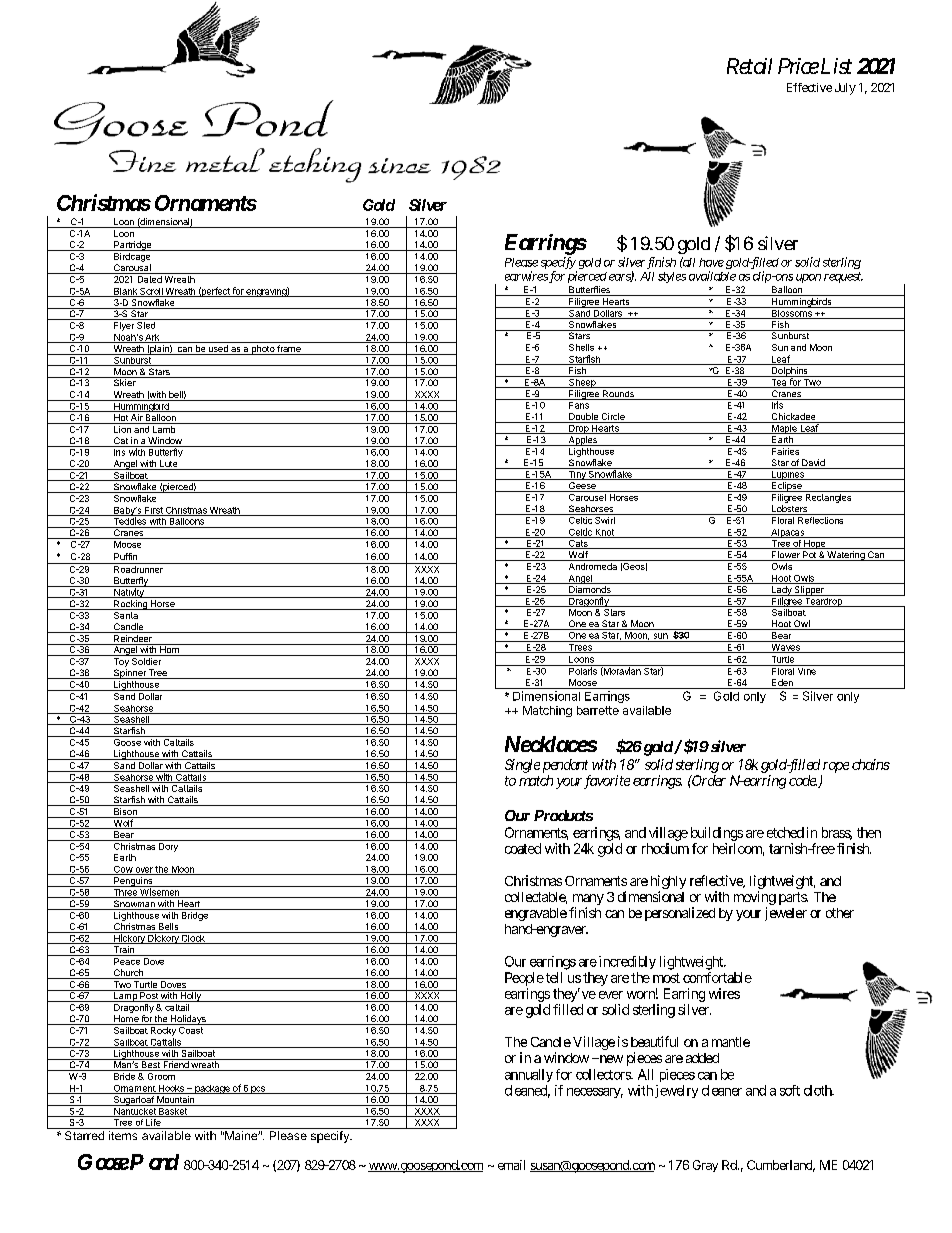 The image size is (952, 1233). Describe the element at coordinates (806, 670) in the screenshot. I see `Vine` at that location.
